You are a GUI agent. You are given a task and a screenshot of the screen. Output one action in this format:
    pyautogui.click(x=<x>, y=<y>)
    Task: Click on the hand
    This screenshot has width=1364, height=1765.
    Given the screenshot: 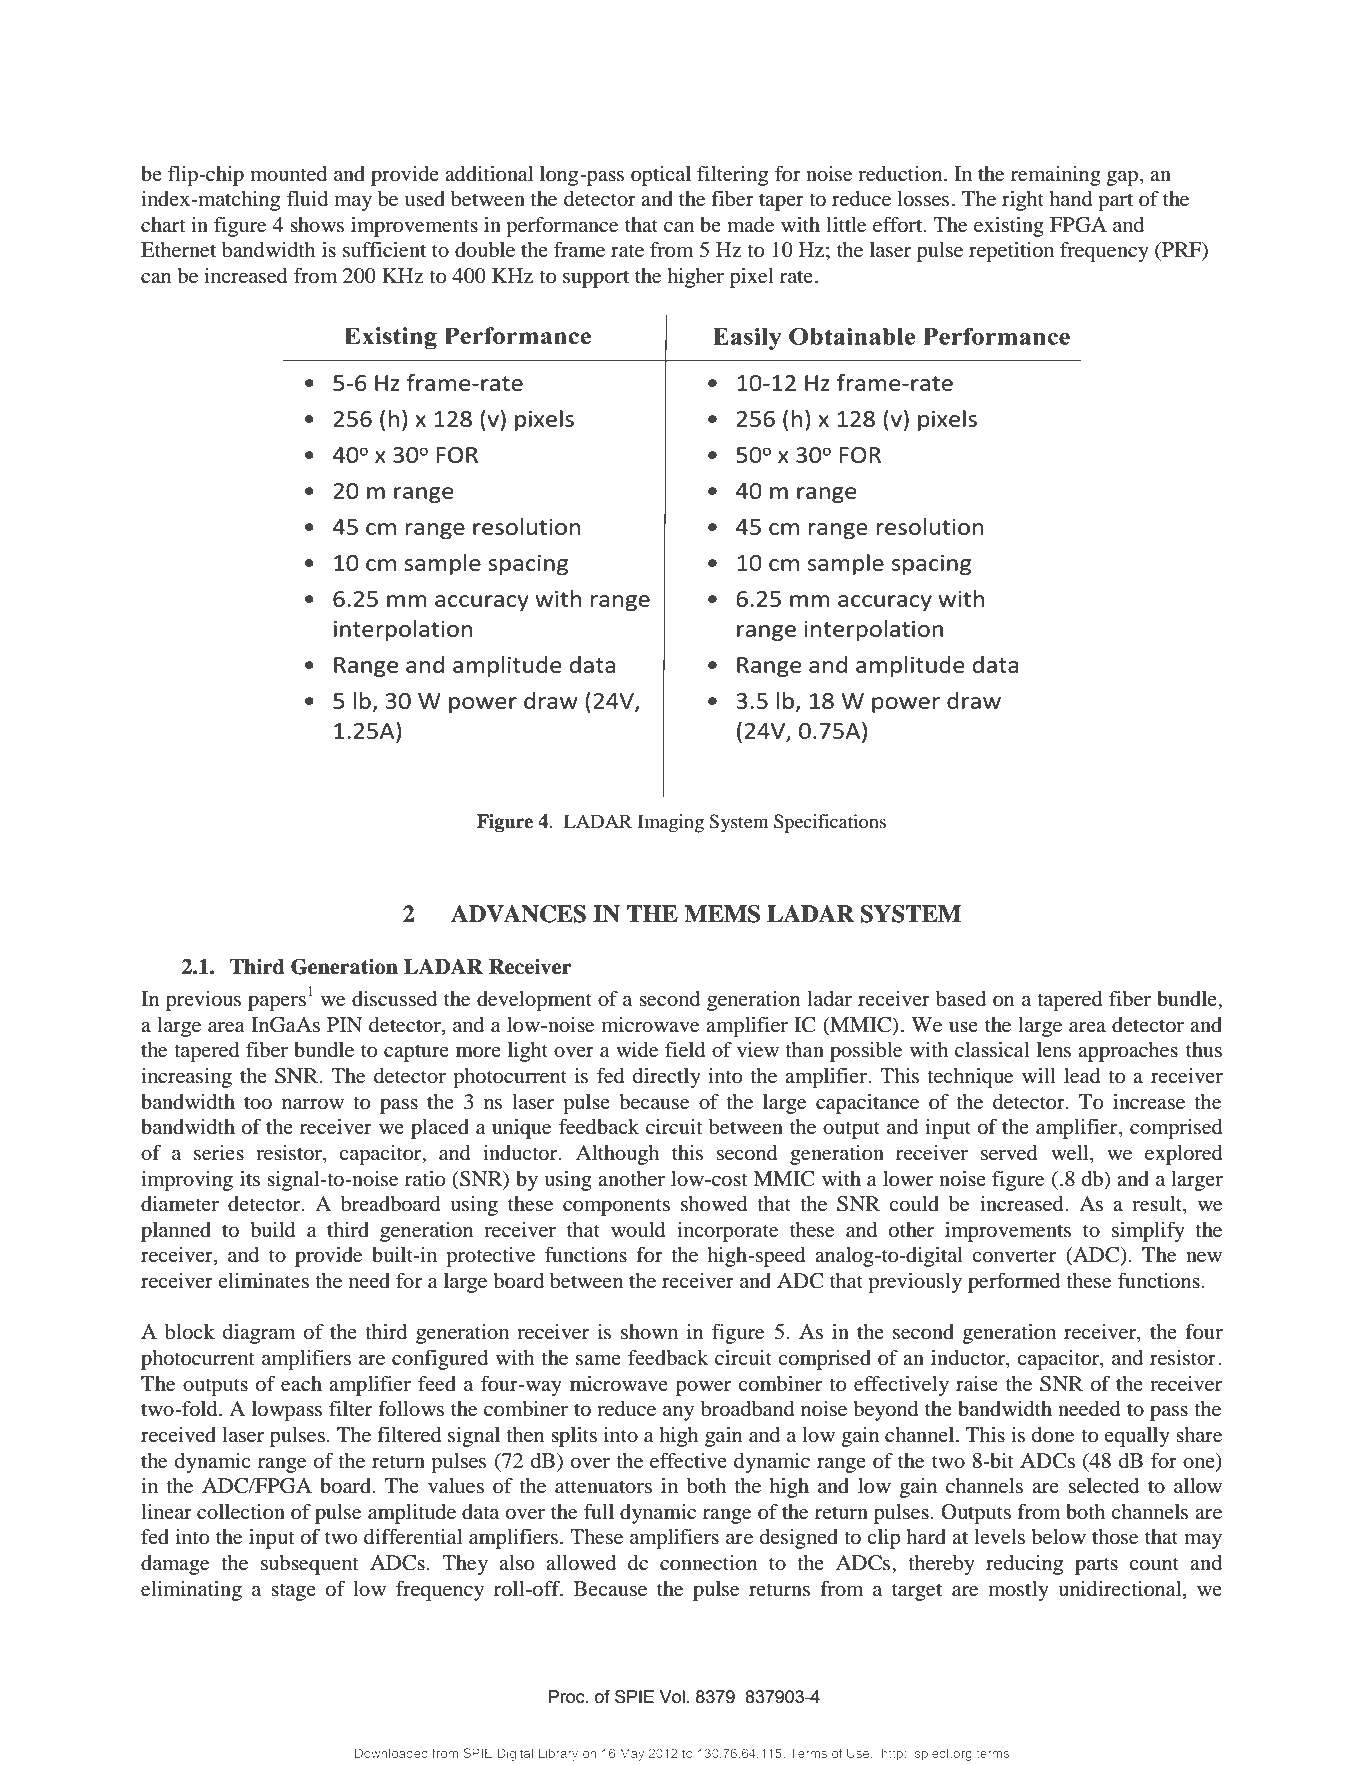 What is the action you would take?
    pyautogui.click(x=1071, y=199)
